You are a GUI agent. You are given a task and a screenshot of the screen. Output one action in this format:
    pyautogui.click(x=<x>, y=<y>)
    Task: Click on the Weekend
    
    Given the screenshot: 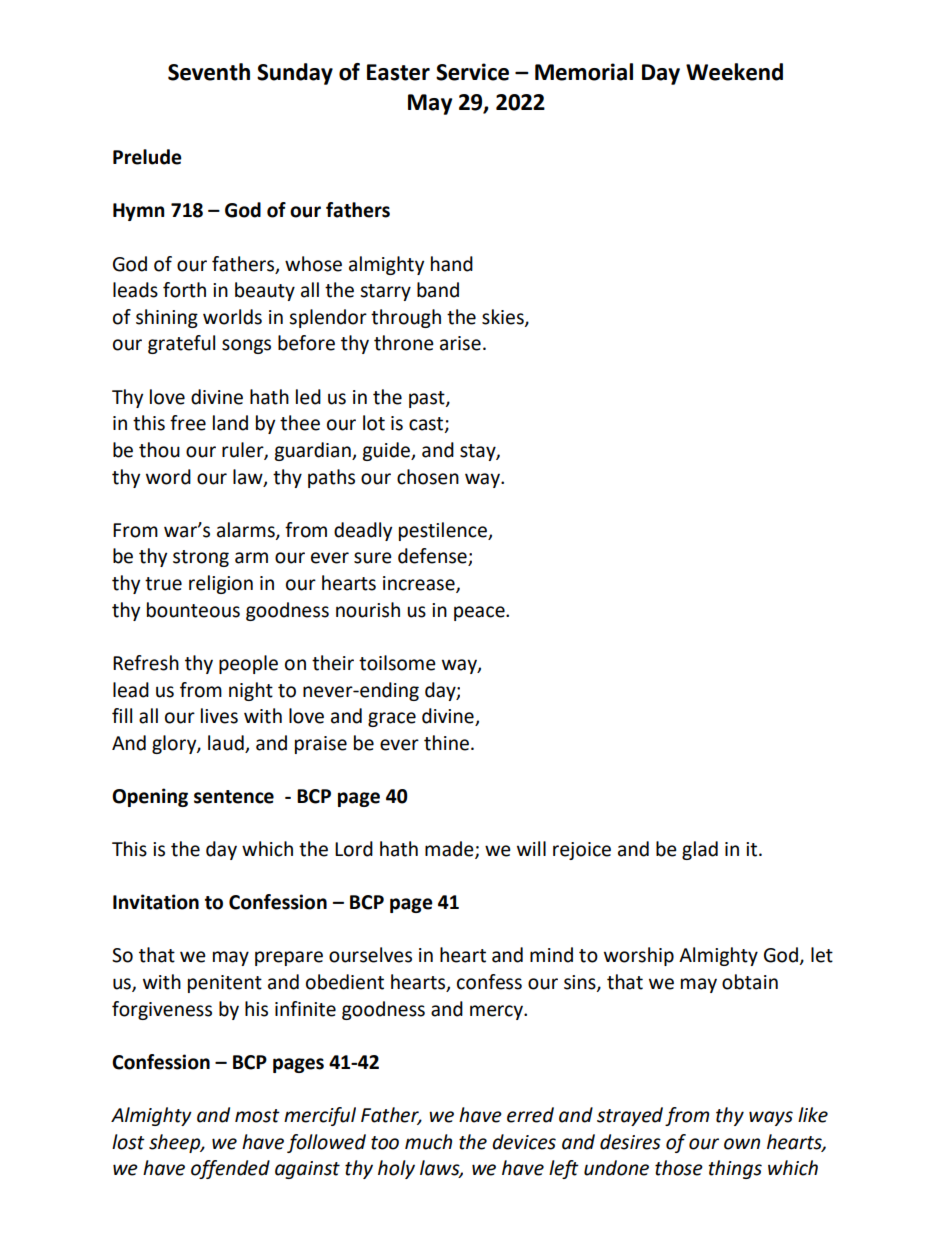 What is the action you would take?
    pyautogui.click(x=734, y=72)
